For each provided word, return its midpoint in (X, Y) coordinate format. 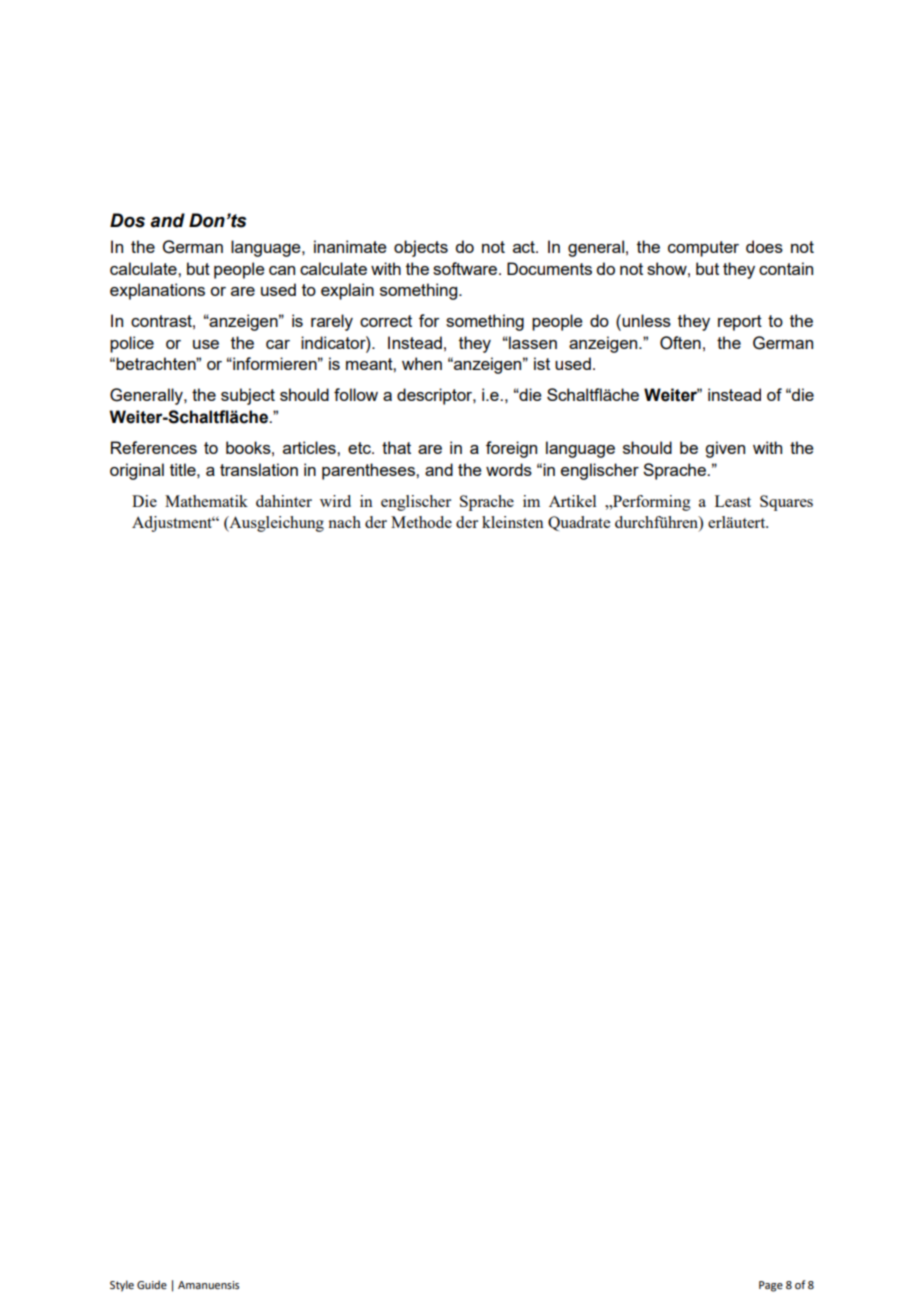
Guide (152, 1285)
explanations (157, 291)
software (465, 268)
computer (703, 249)
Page (771, 1286)
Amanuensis (208, 1285)
